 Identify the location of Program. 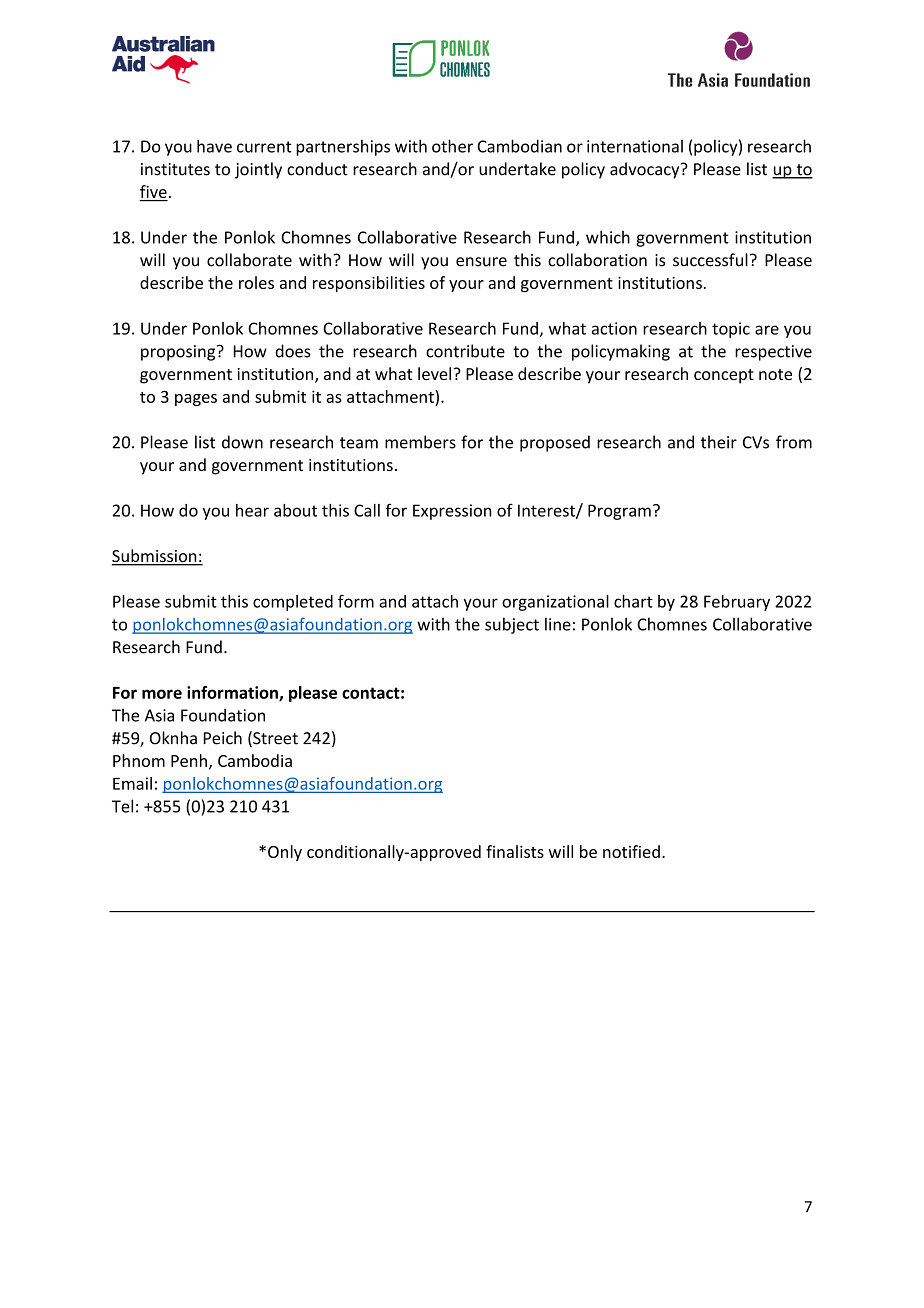
(619, 512).
